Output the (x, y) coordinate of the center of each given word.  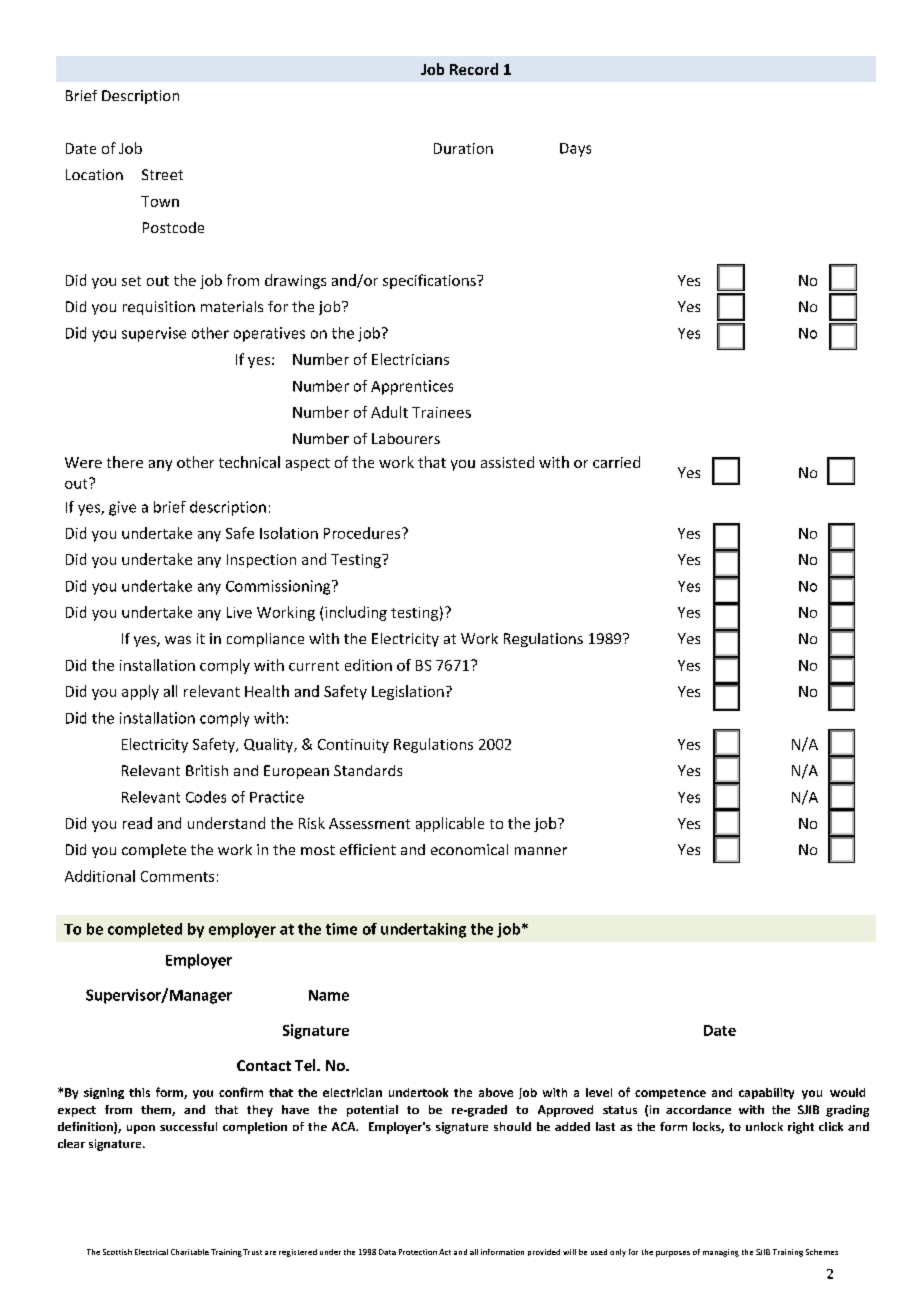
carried (616, 462)
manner (541, 851)
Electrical (151, 1252)
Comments (177, 876)
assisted (507, 462)
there (125, 462)
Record (474, 69)
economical (469, 849)
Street (162, 174)
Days (575, 150)
